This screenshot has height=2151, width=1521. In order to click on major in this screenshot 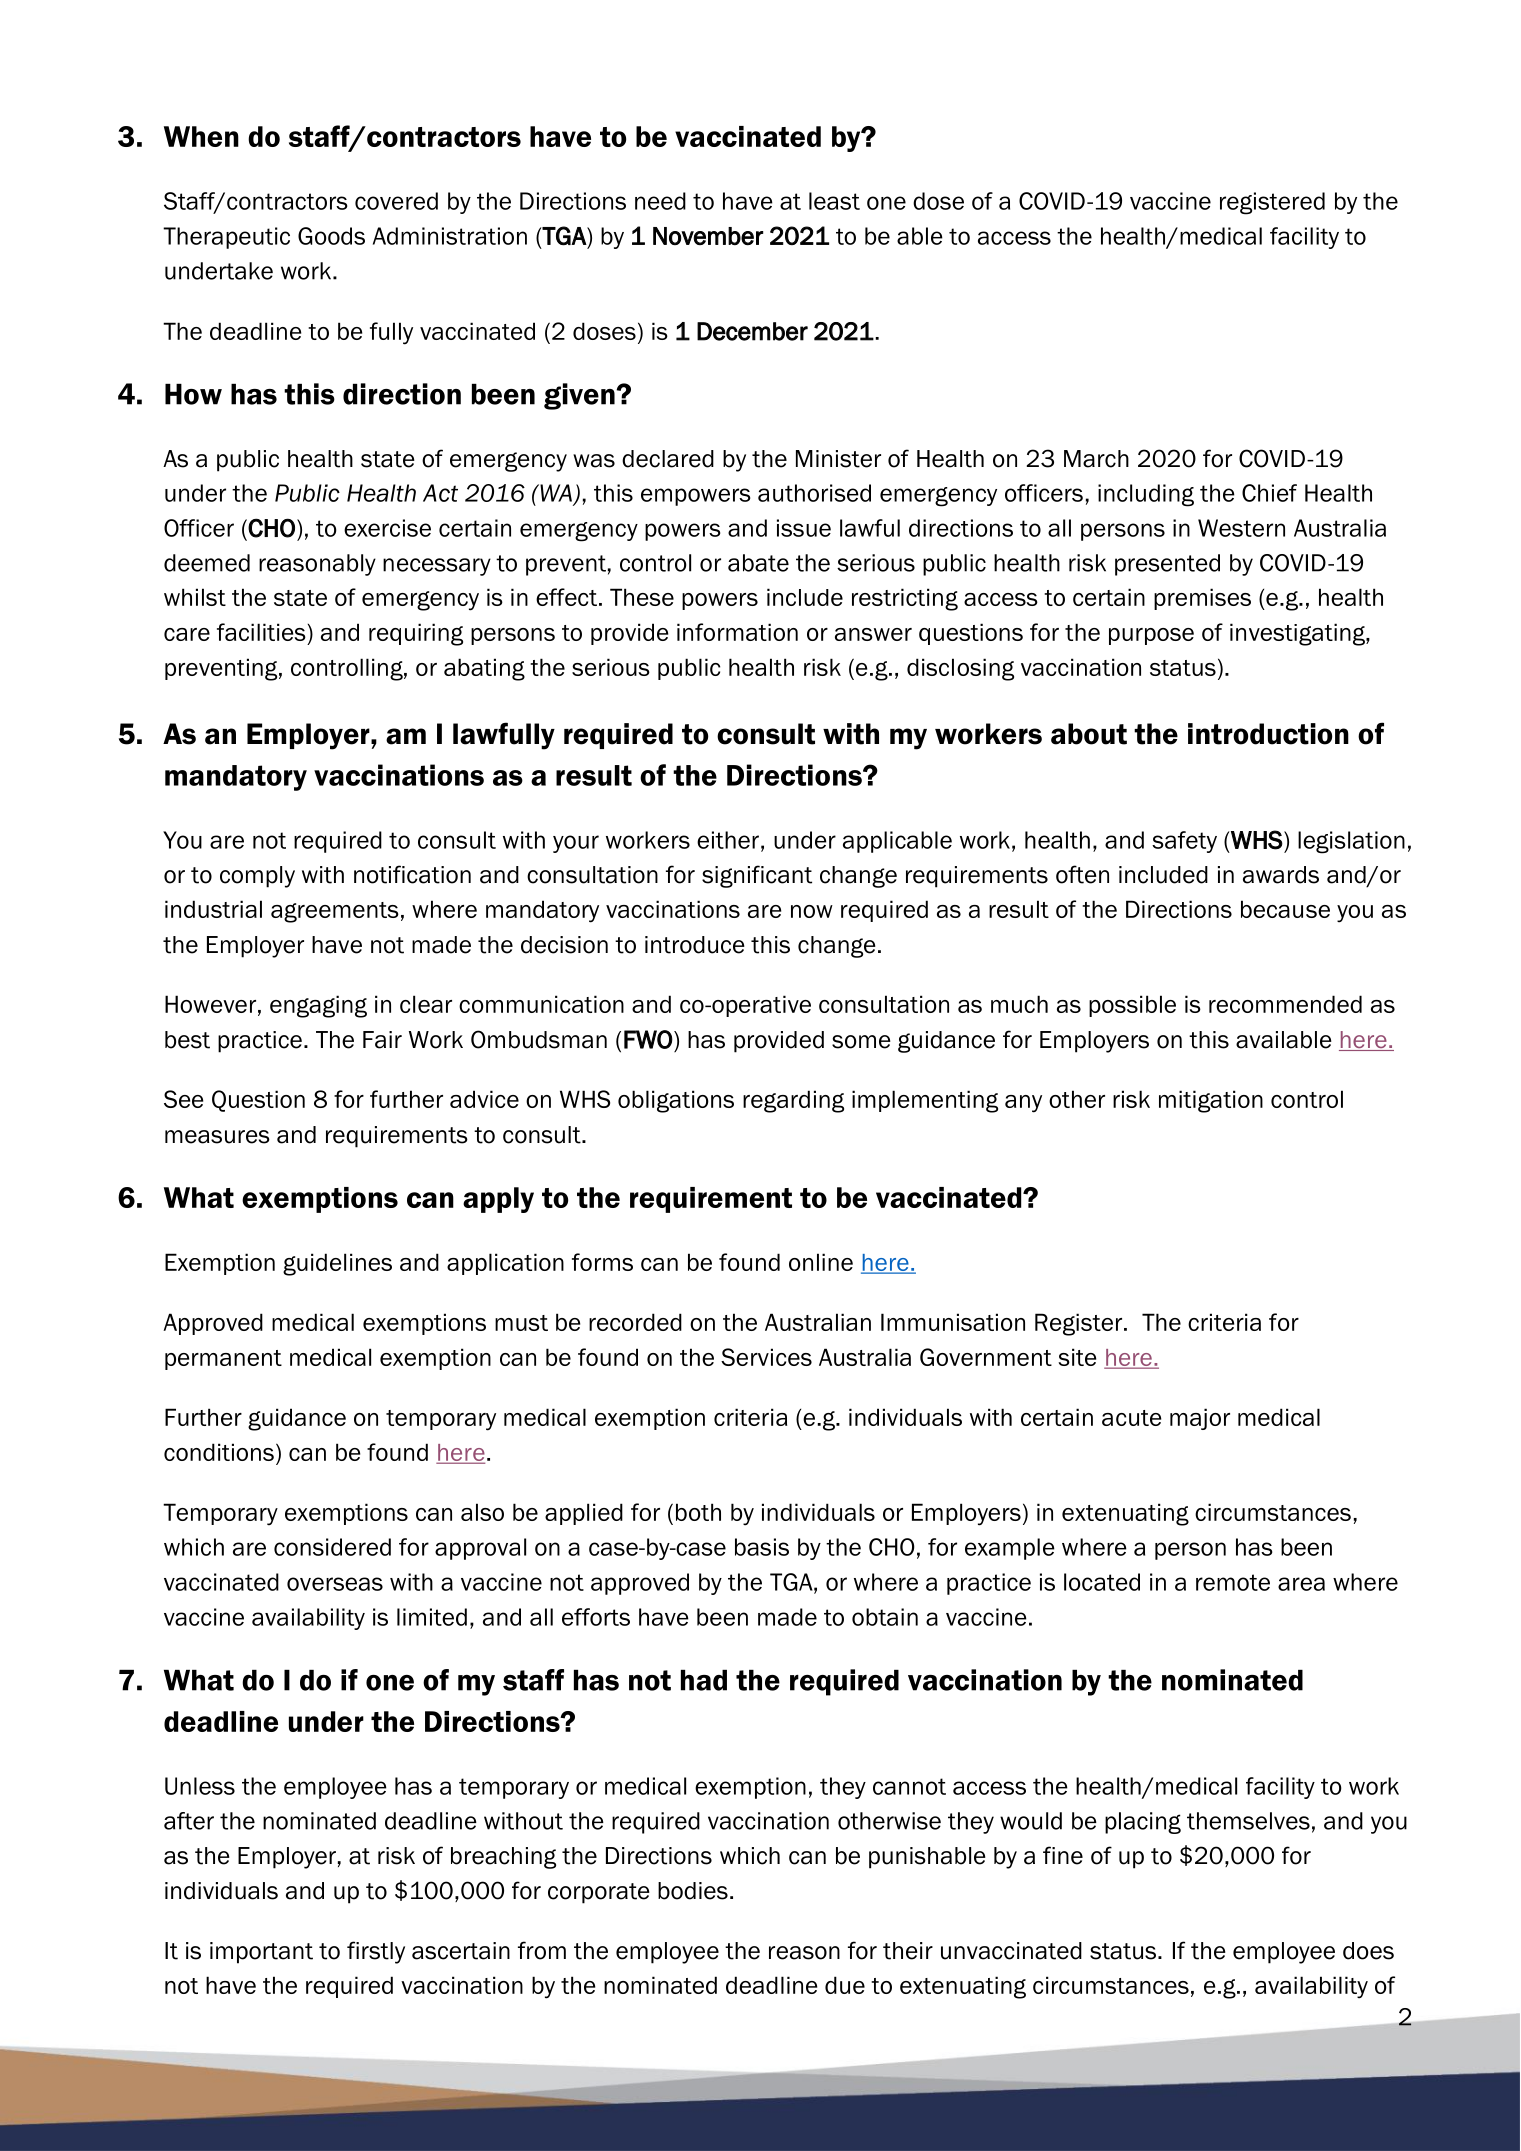, I will do `click(1200, 1419)`.
